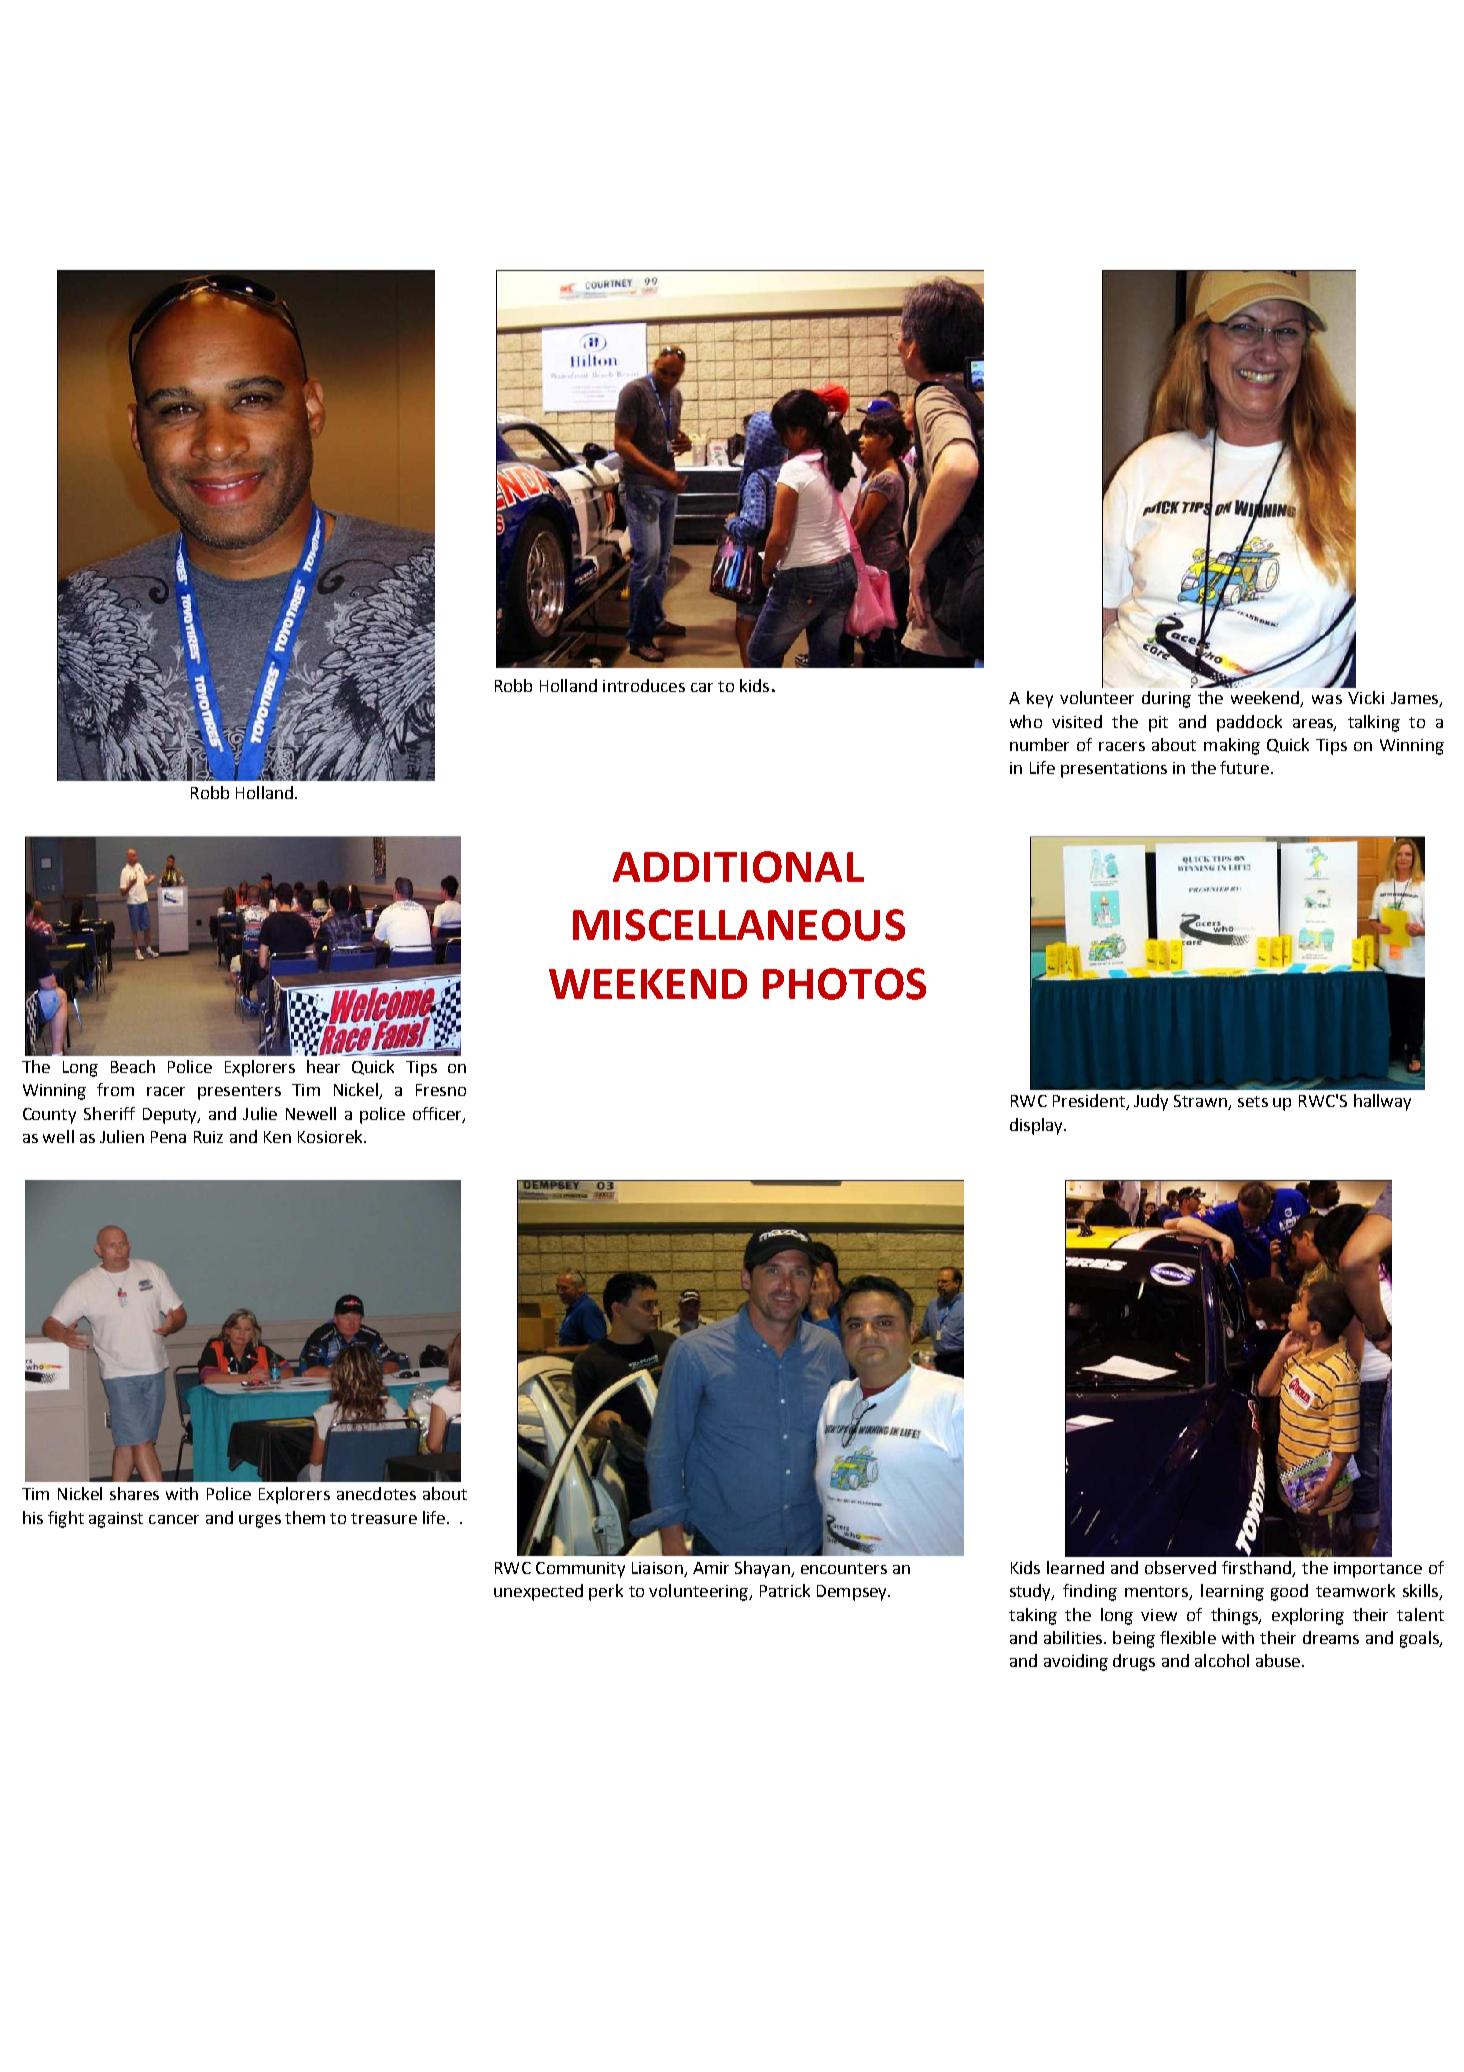 The width and height of the image is (1464, 2072). I want to click on Ruiz, so click(208, 1137).
